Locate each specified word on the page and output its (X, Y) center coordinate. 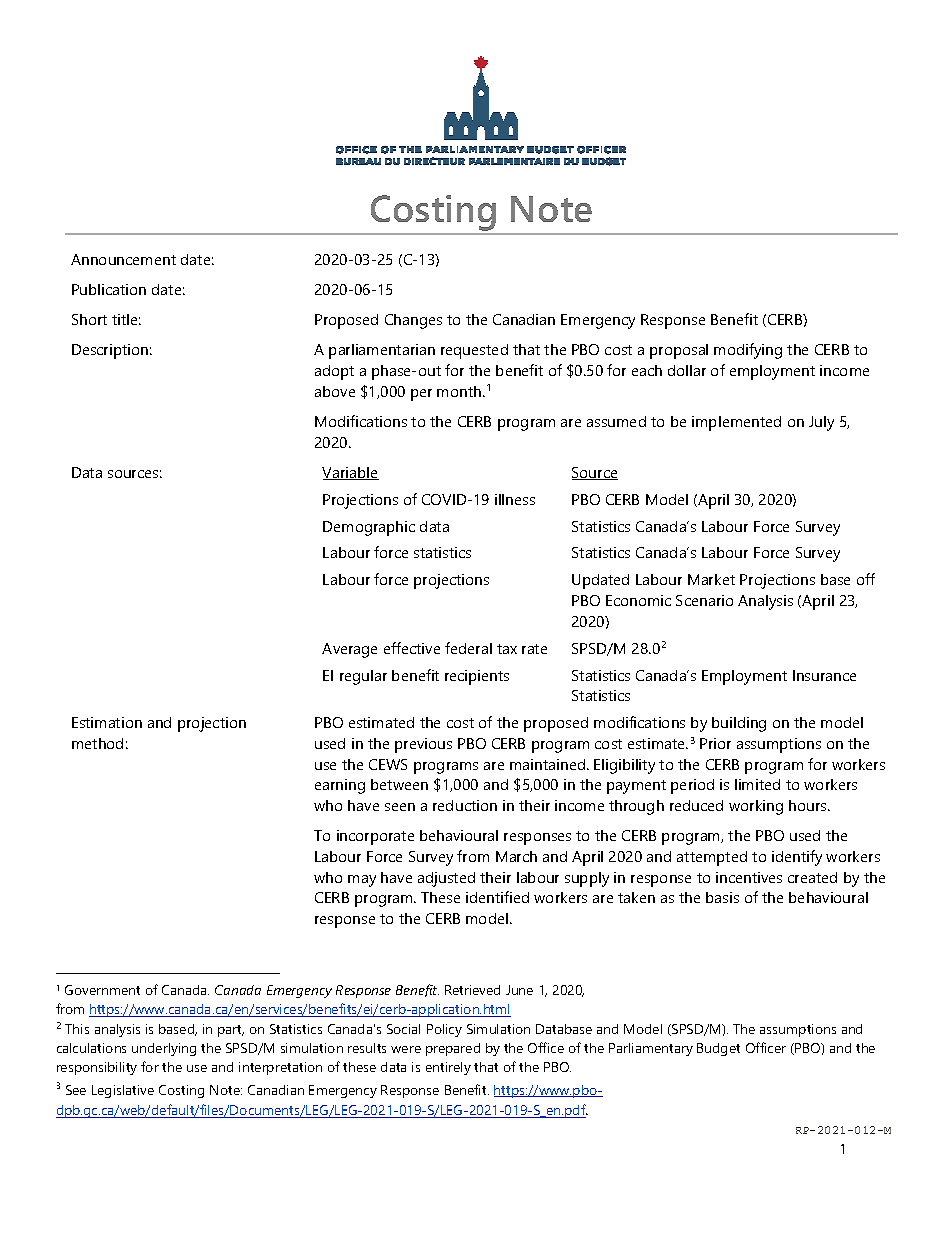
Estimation (107, 722)
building (739, 724)
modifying (748, 351)
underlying (164, 1049)
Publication (109, 289)
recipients (477, 677)
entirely (448, 1068)
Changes (413, 321)
